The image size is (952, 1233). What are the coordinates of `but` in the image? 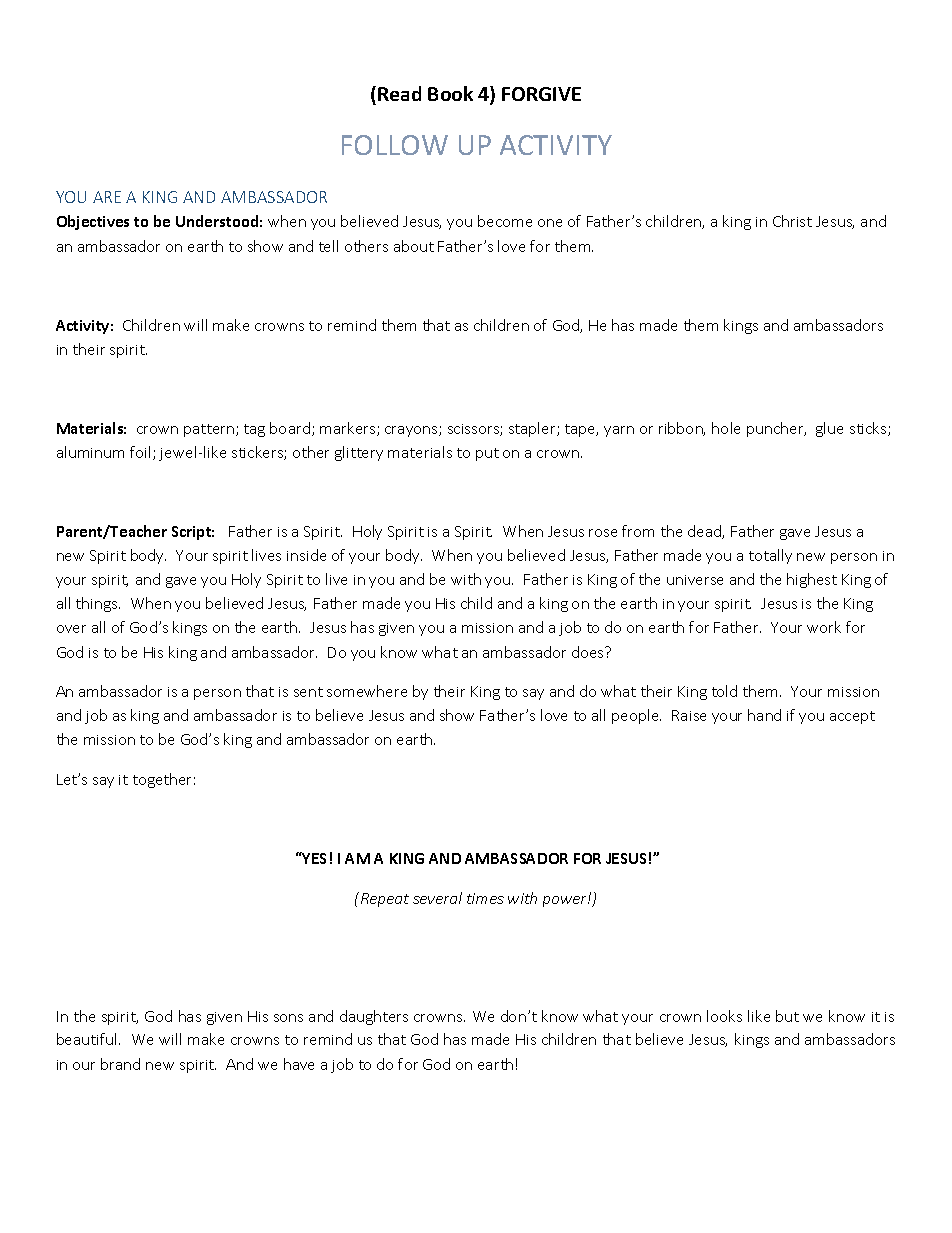 It's located at (787, 1016).
